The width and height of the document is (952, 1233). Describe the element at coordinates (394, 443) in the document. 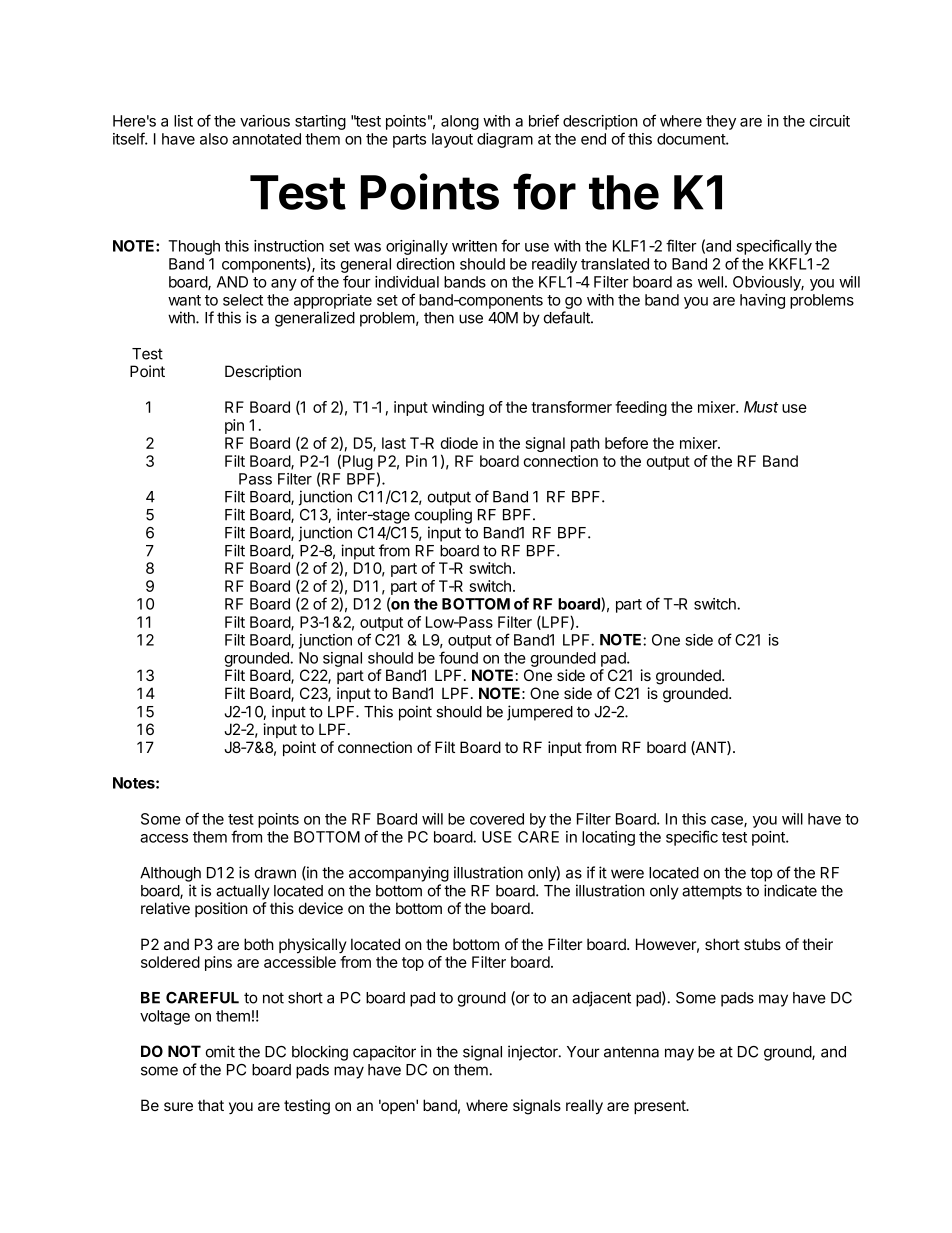

I see `last` at that location.
